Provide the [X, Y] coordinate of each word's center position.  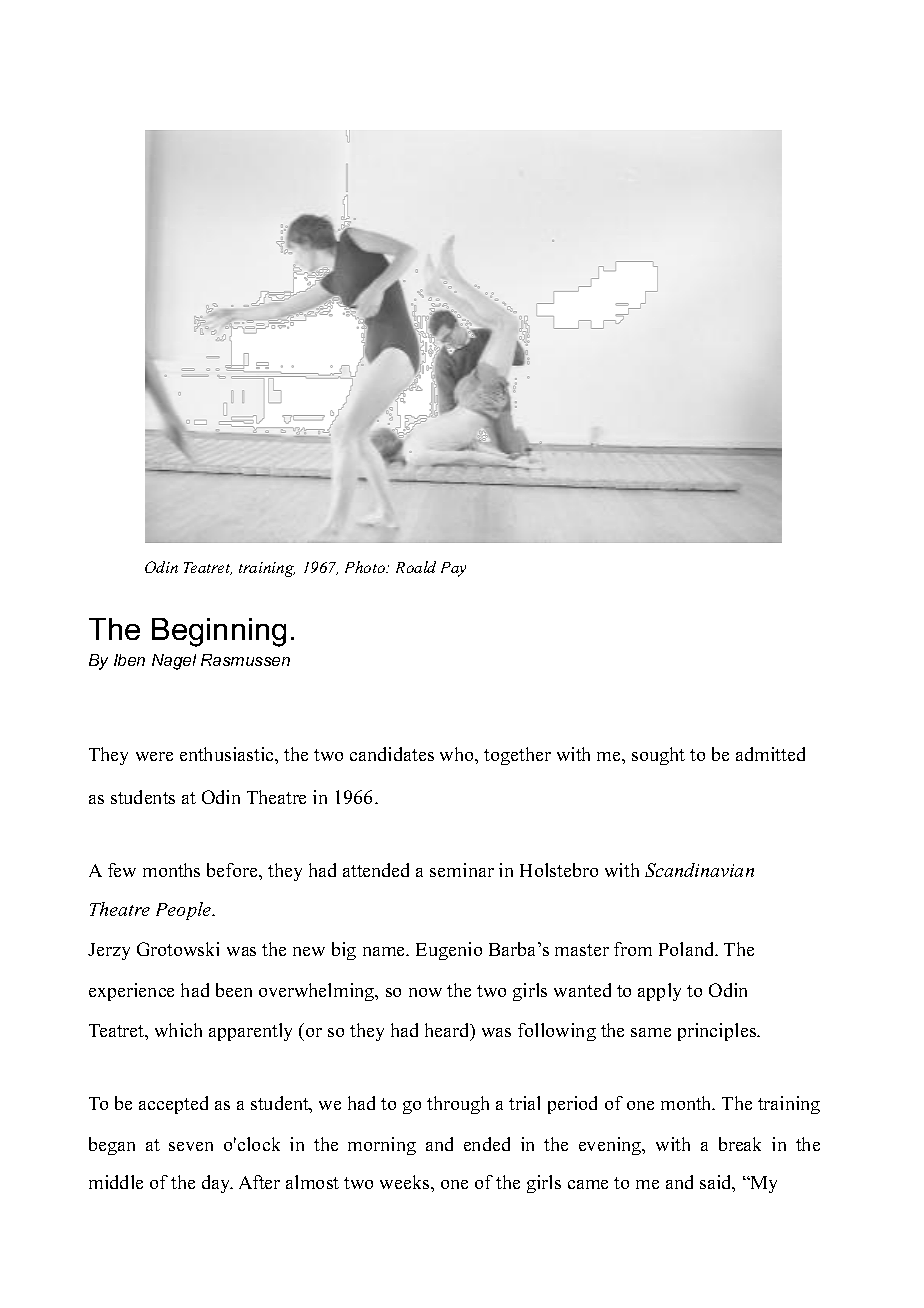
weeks [406, 1182]
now [425, 992]
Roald [416, 567]
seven [191, 1146]
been [234, 990]
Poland [688, 949]
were [154, 756]
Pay [453, 569]
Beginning [219, 632]
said [717, 1183]
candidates [392, 754]
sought [658, 756]
